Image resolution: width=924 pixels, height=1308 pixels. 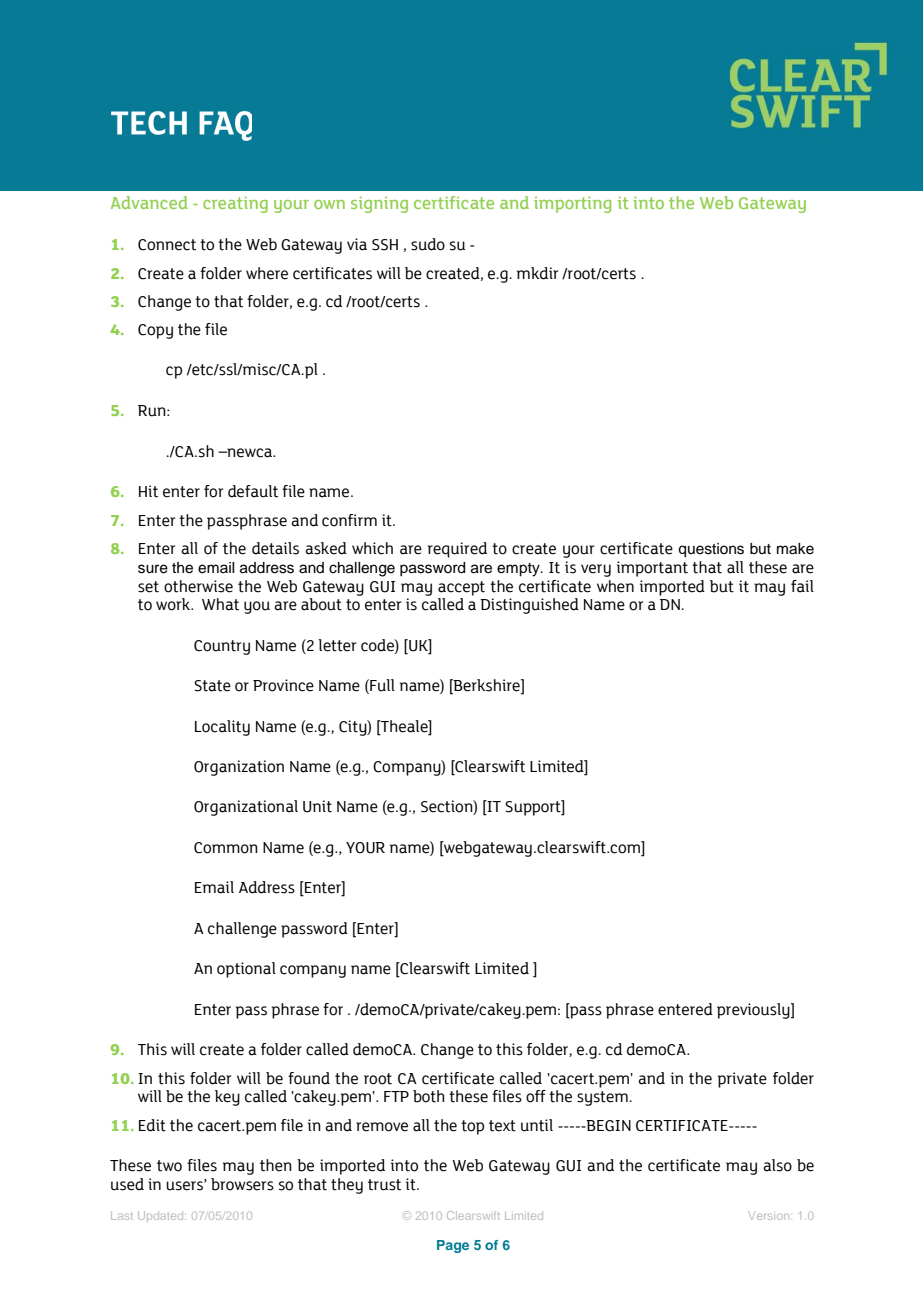 What do you see at coordinates (428, 244) in the page?
I see `sudo` at bounding box center [428, 244].
